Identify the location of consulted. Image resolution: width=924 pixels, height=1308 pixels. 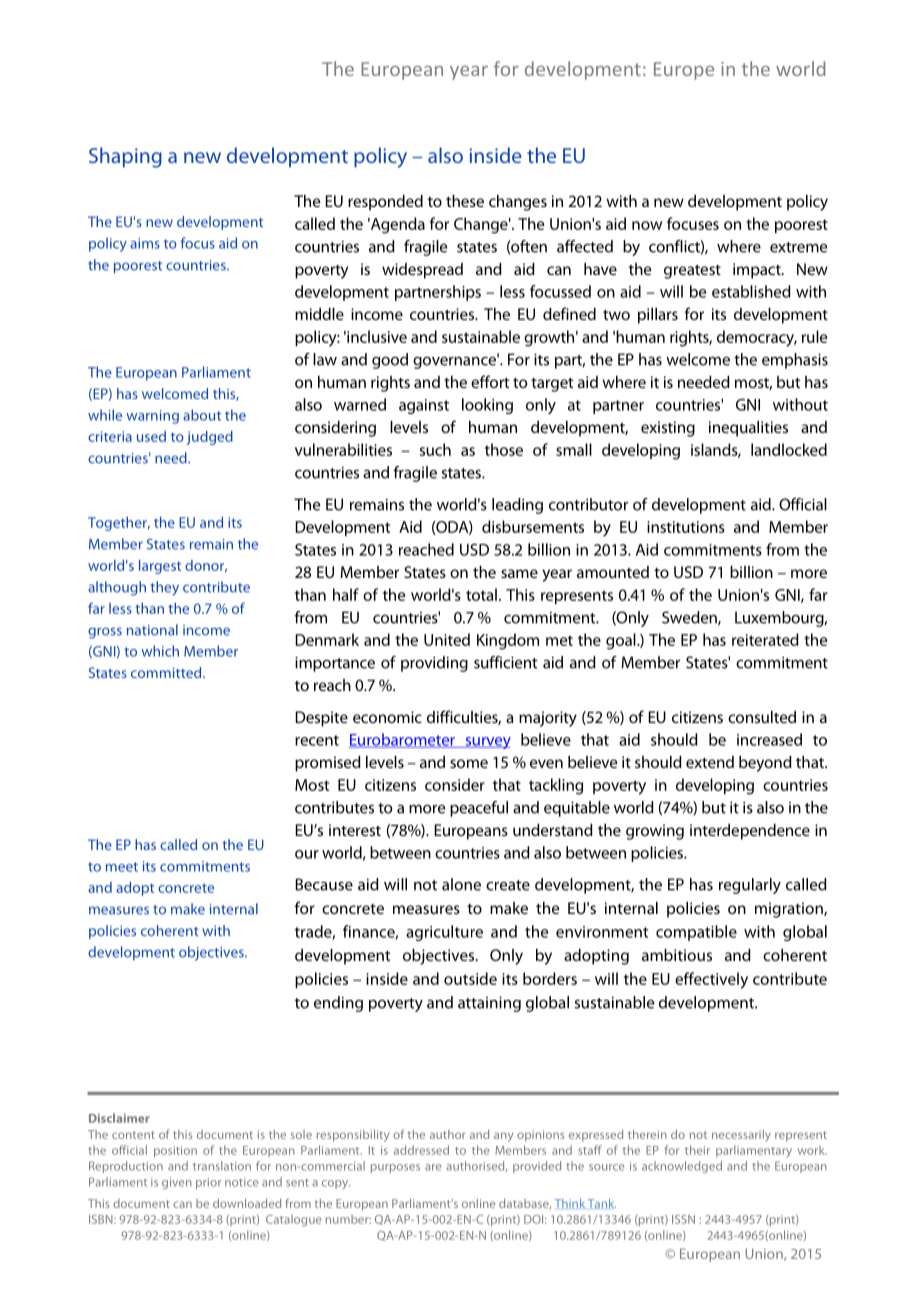
(762, 717).
